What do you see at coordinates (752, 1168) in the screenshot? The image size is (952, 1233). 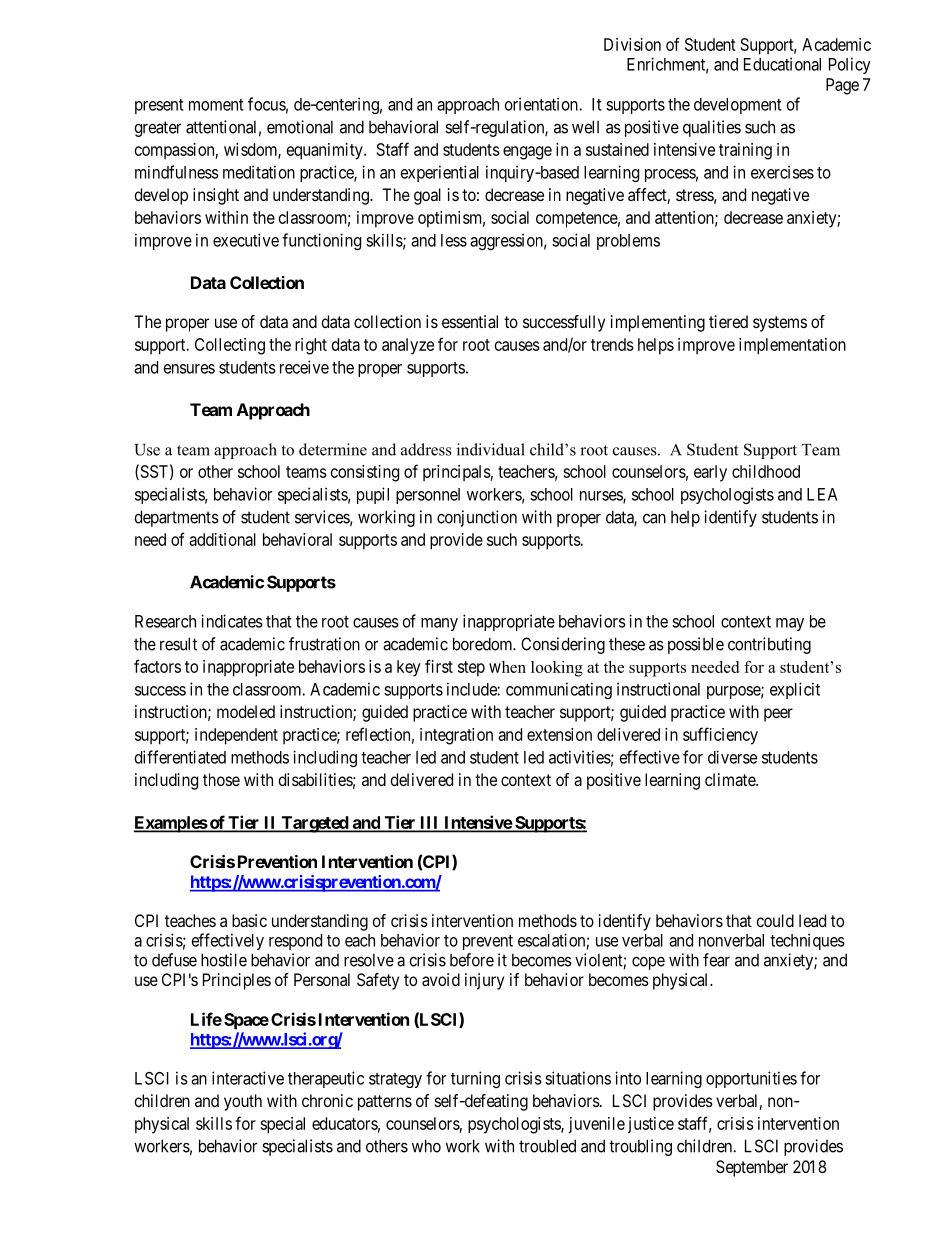 I see `September` at bounding box center [752, 1168].
